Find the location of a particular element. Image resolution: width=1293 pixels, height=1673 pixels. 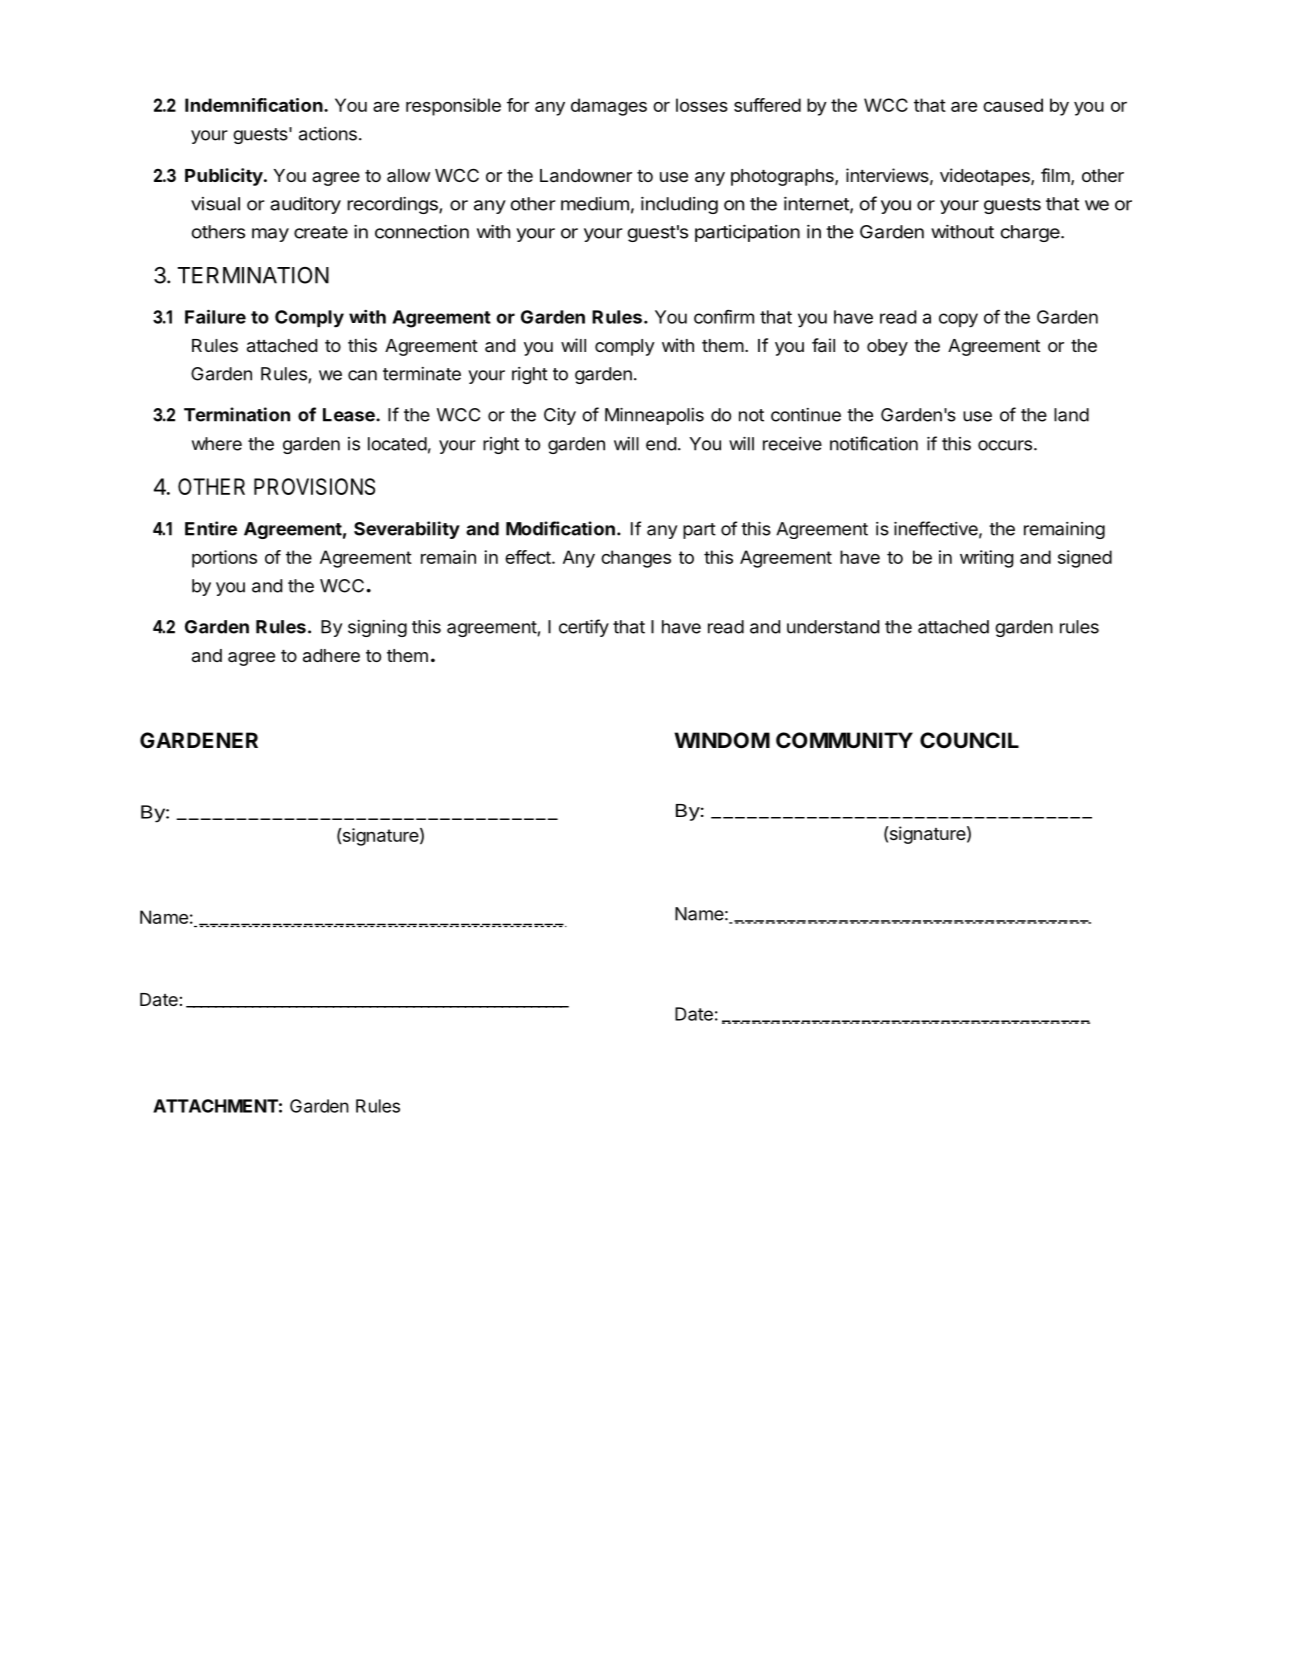

occurs is located at coordinates (1005, 445).
